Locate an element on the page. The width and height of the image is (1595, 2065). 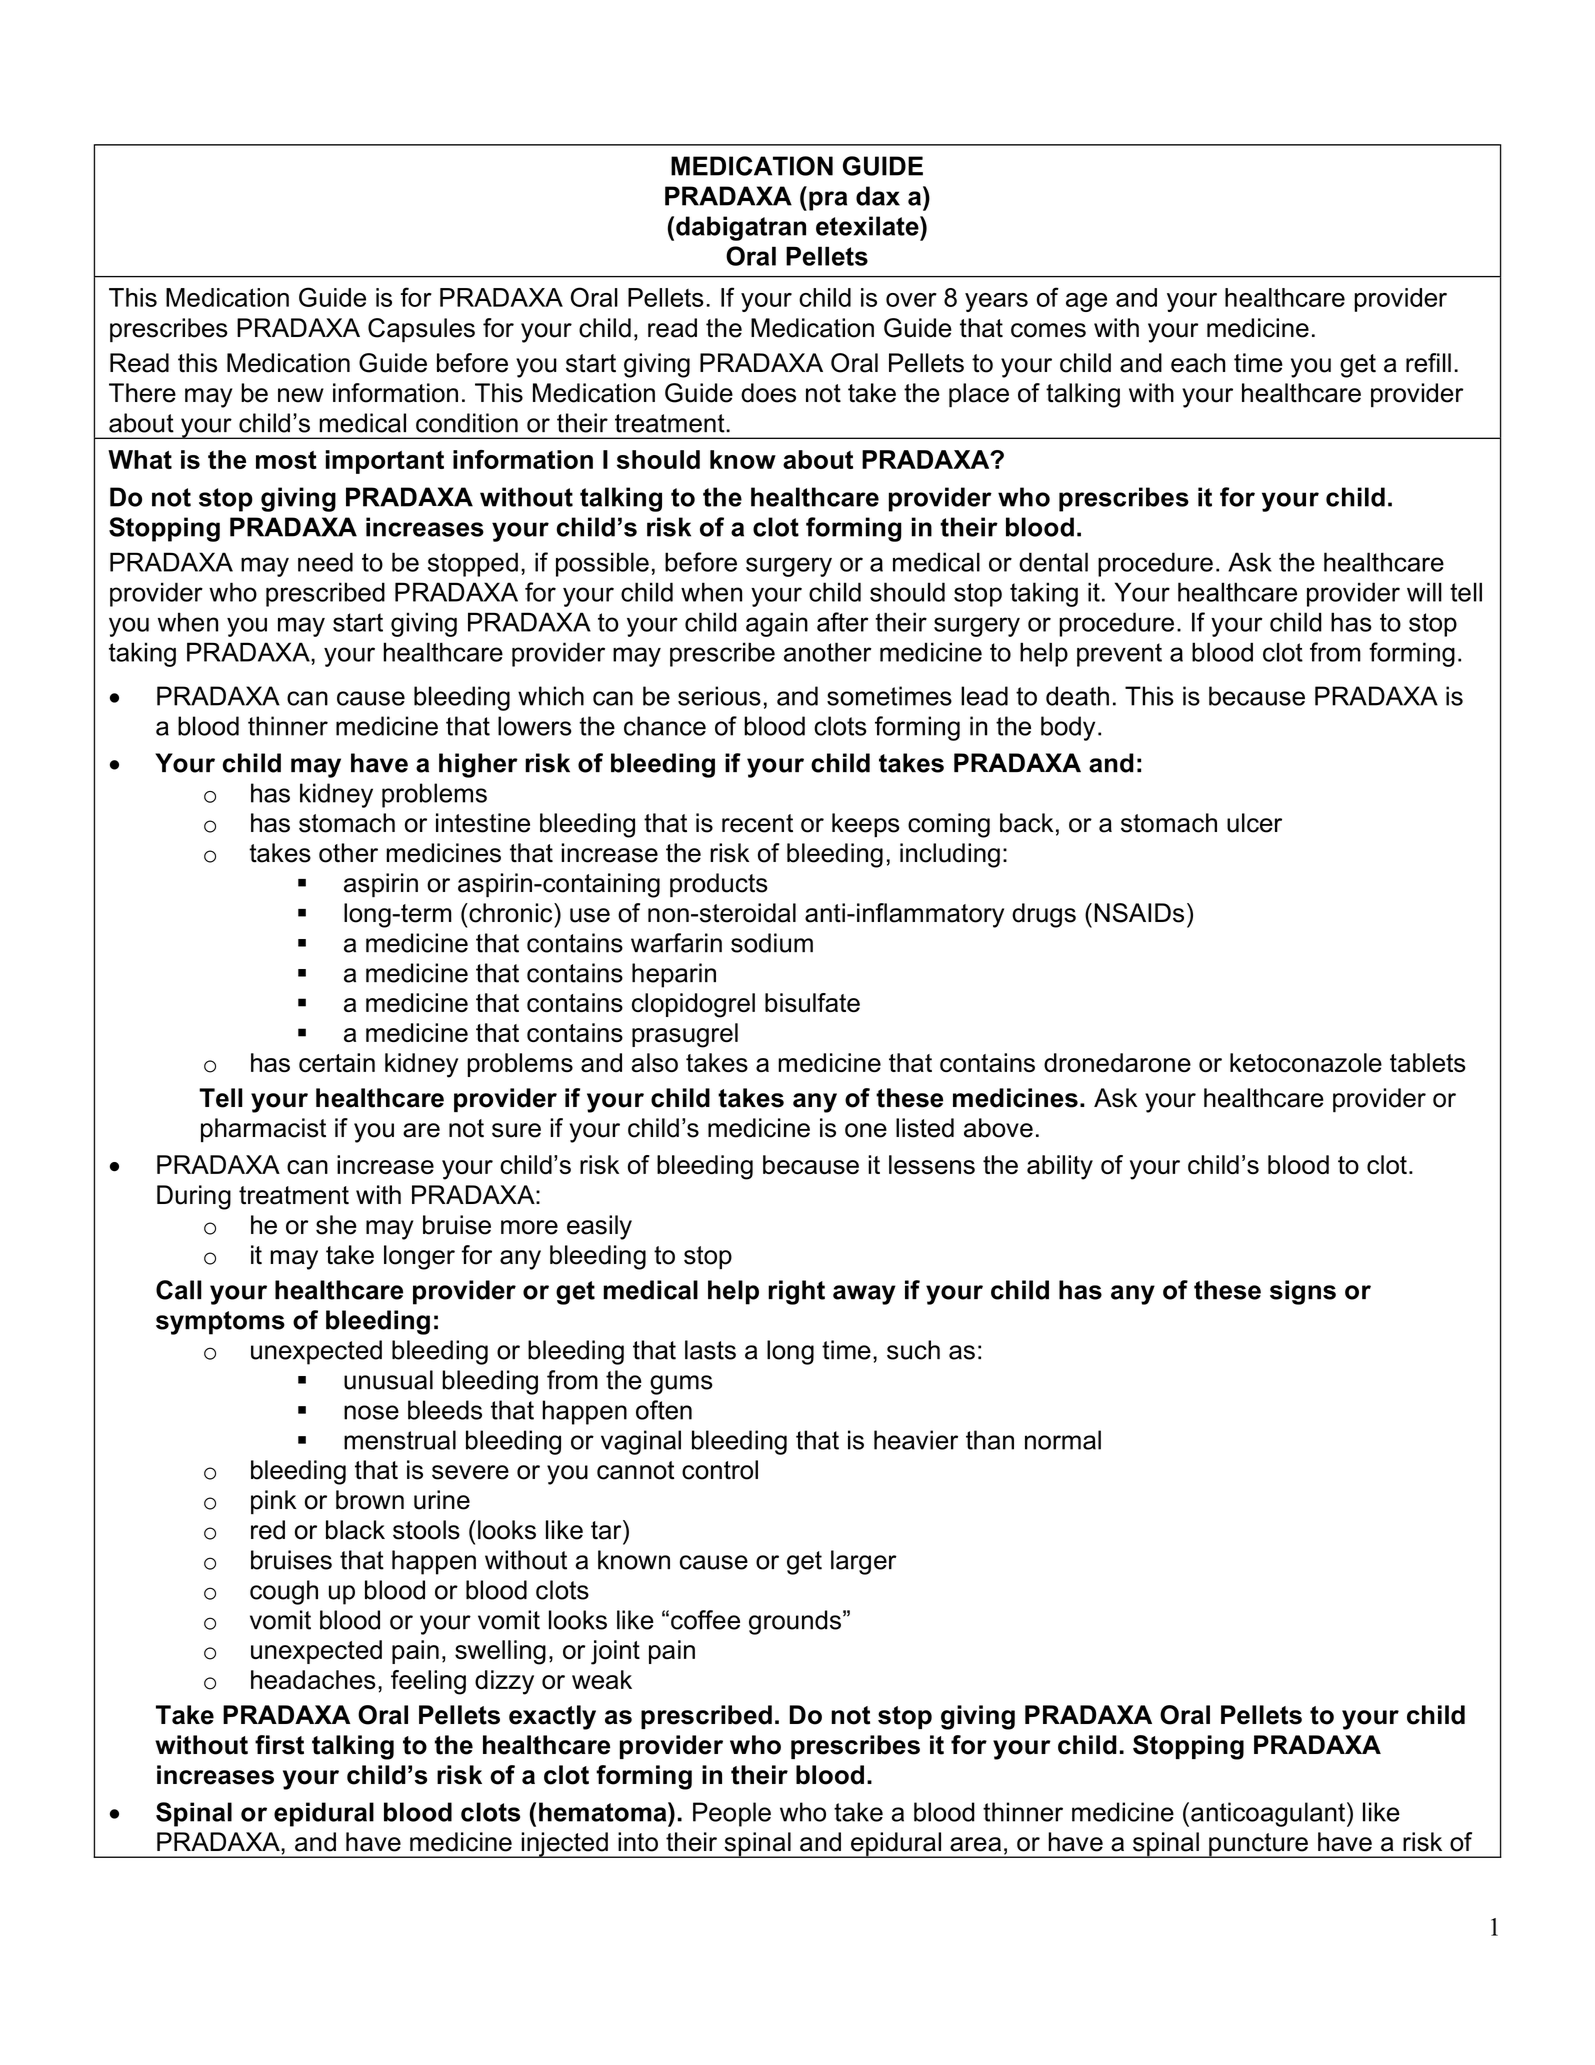
right is located at coordinates (796, 1292).
